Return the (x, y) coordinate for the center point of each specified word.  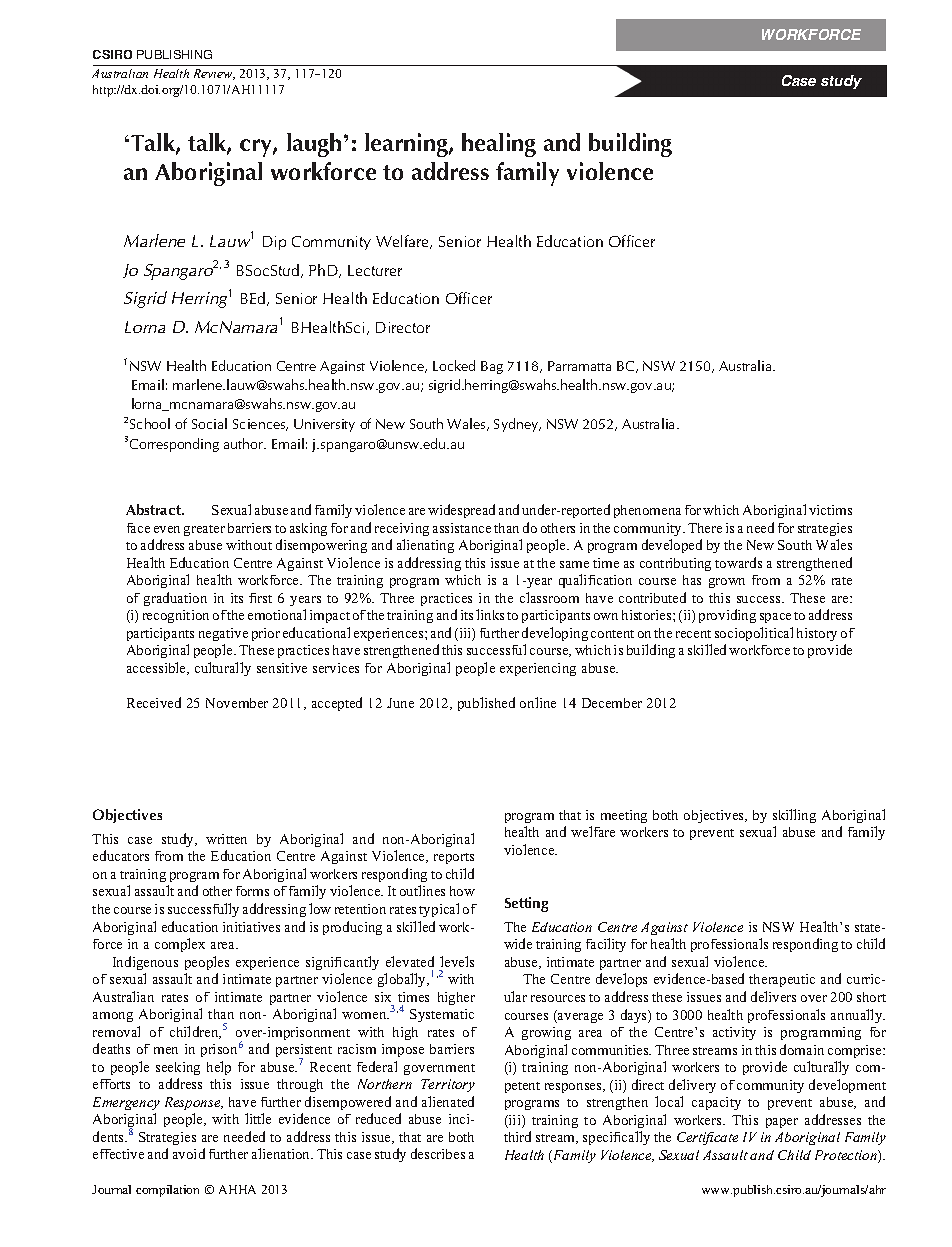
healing (499, 145)
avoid (189, 1153)
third (517, 1136)
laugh (314, 145)
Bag (492, 367)
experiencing (538, 669)
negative (223, 634)
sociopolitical (754, 634)
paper (782, 1123)
